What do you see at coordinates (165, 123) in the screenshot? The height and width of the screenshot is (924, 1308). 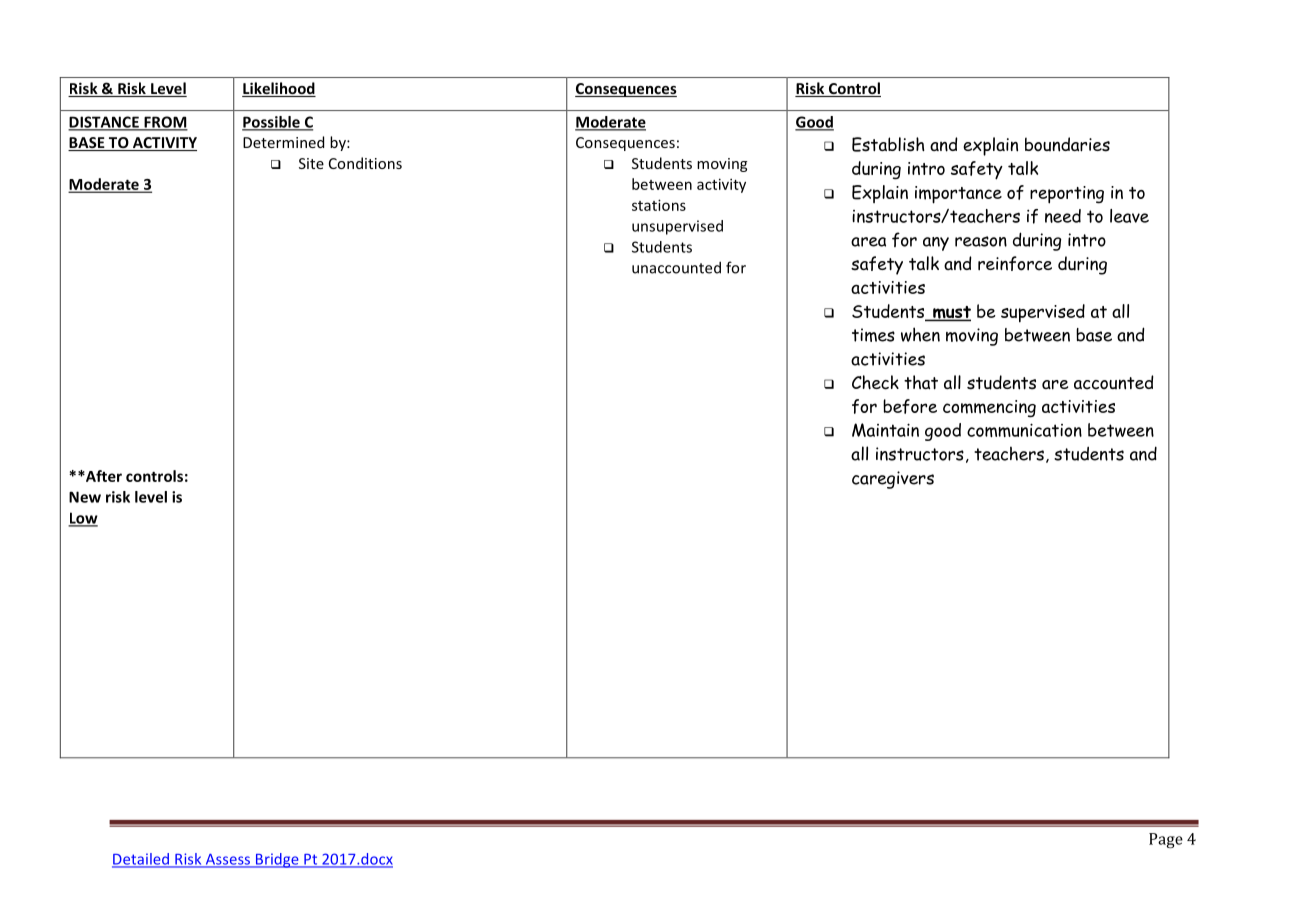 I see `FROM` at bounding box center [165, 123].
